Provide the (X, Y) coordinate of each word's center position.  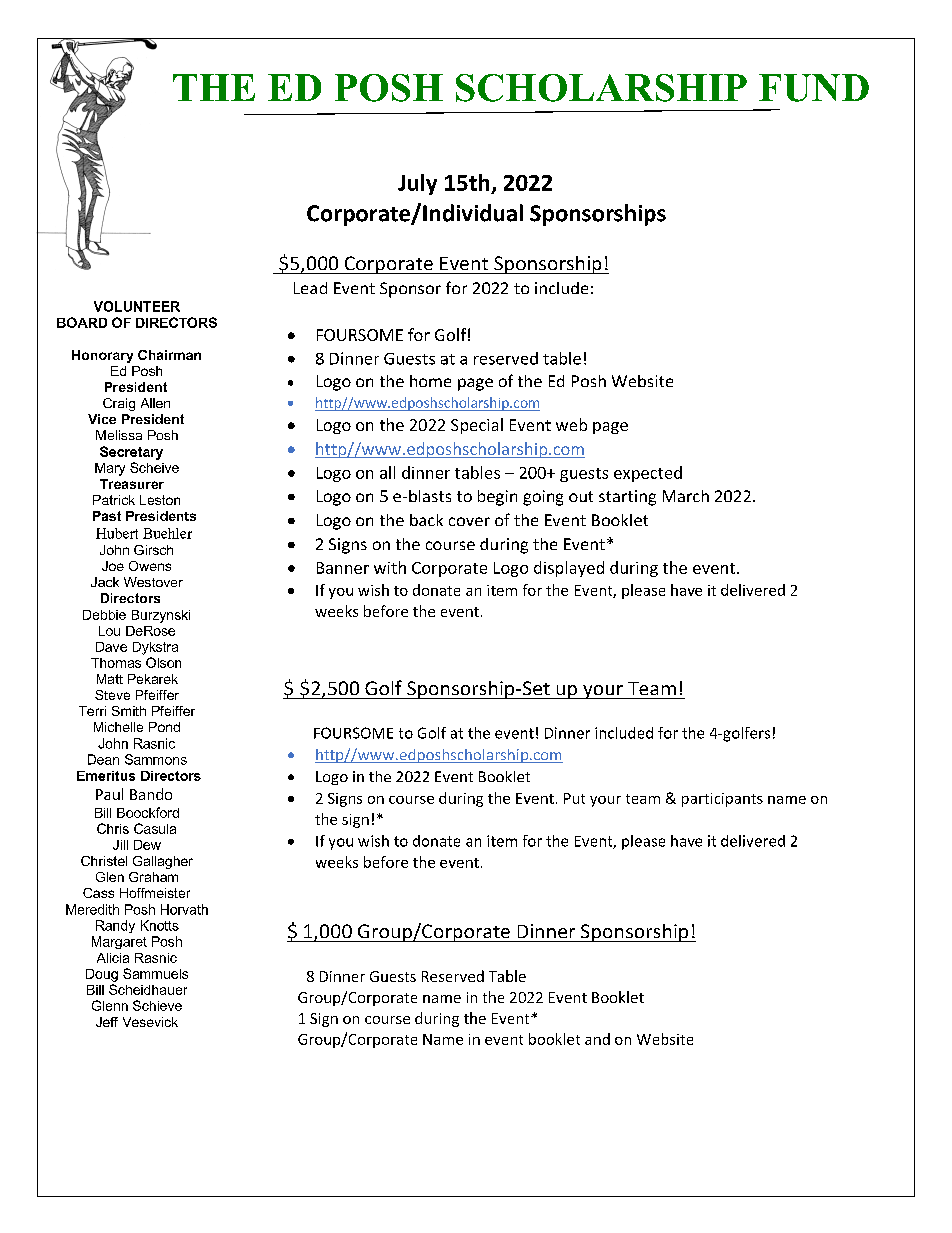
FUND (814, 88)
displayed (569, 569)
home (430, 381)
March (686, 496)
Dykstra (155, 648)
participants (722, 800)
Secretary (131, 453)
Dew (147, 845)
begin (497, 498)
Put (574, 798)
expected (648, 474)
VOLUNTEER (137, 306)
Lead (310, 288)
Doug (102, 975)
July (417, 184)
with (390, 567)
